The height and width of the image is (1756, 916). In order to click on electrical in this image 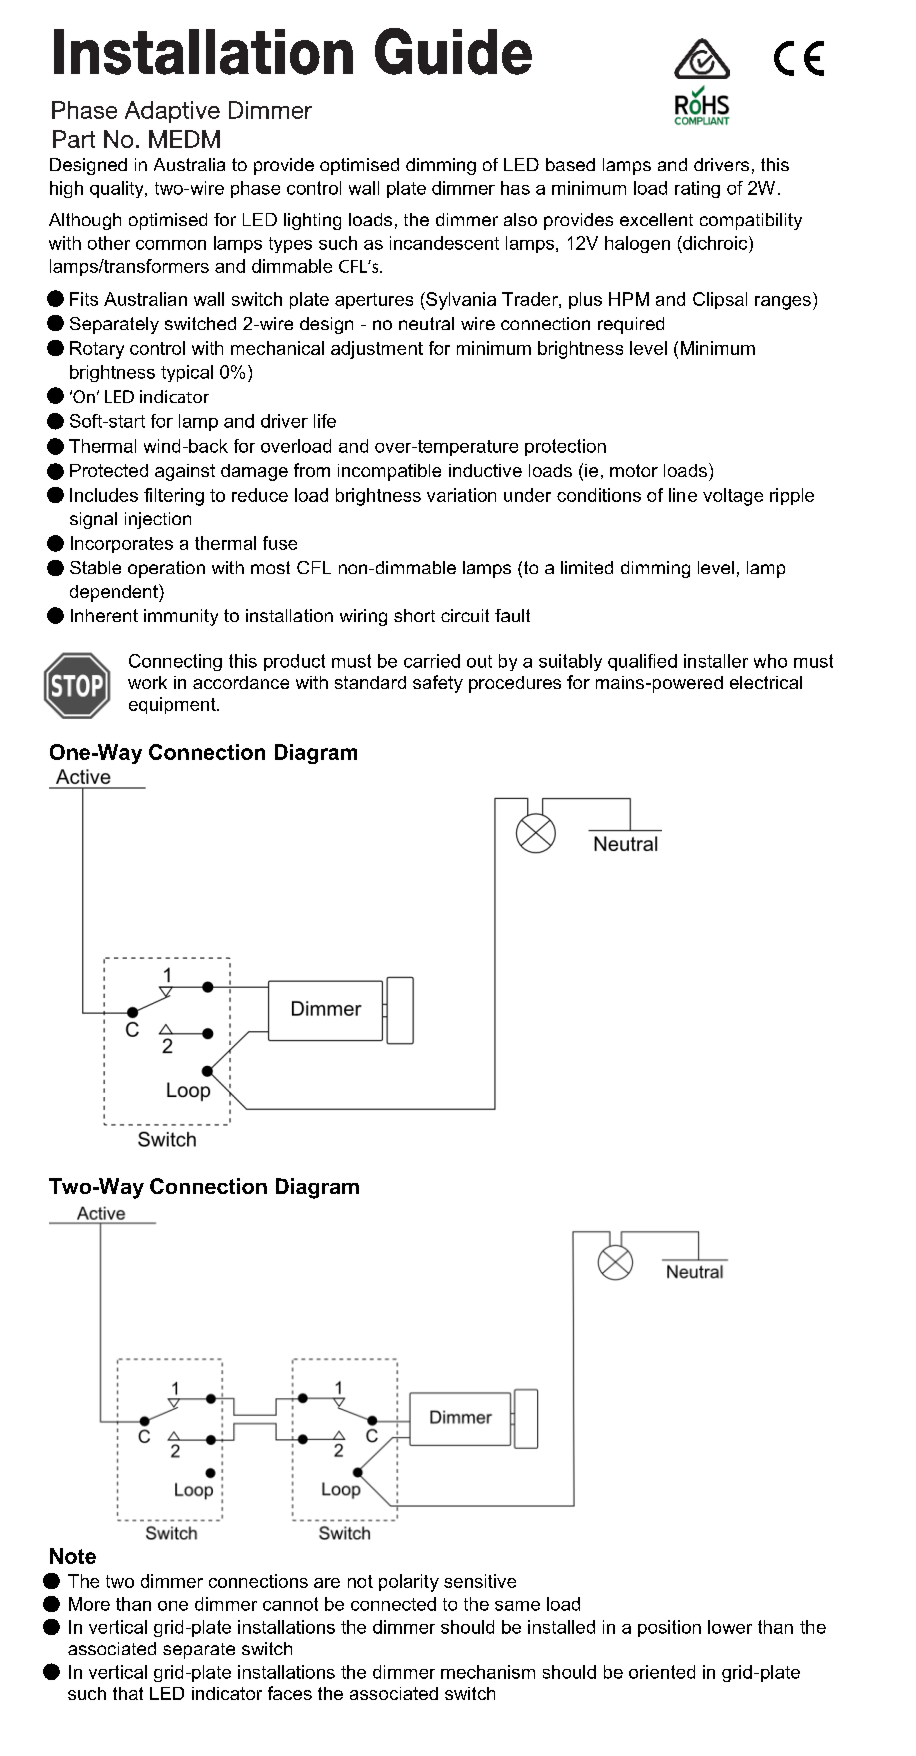, I will do `click(766, 682)`.
